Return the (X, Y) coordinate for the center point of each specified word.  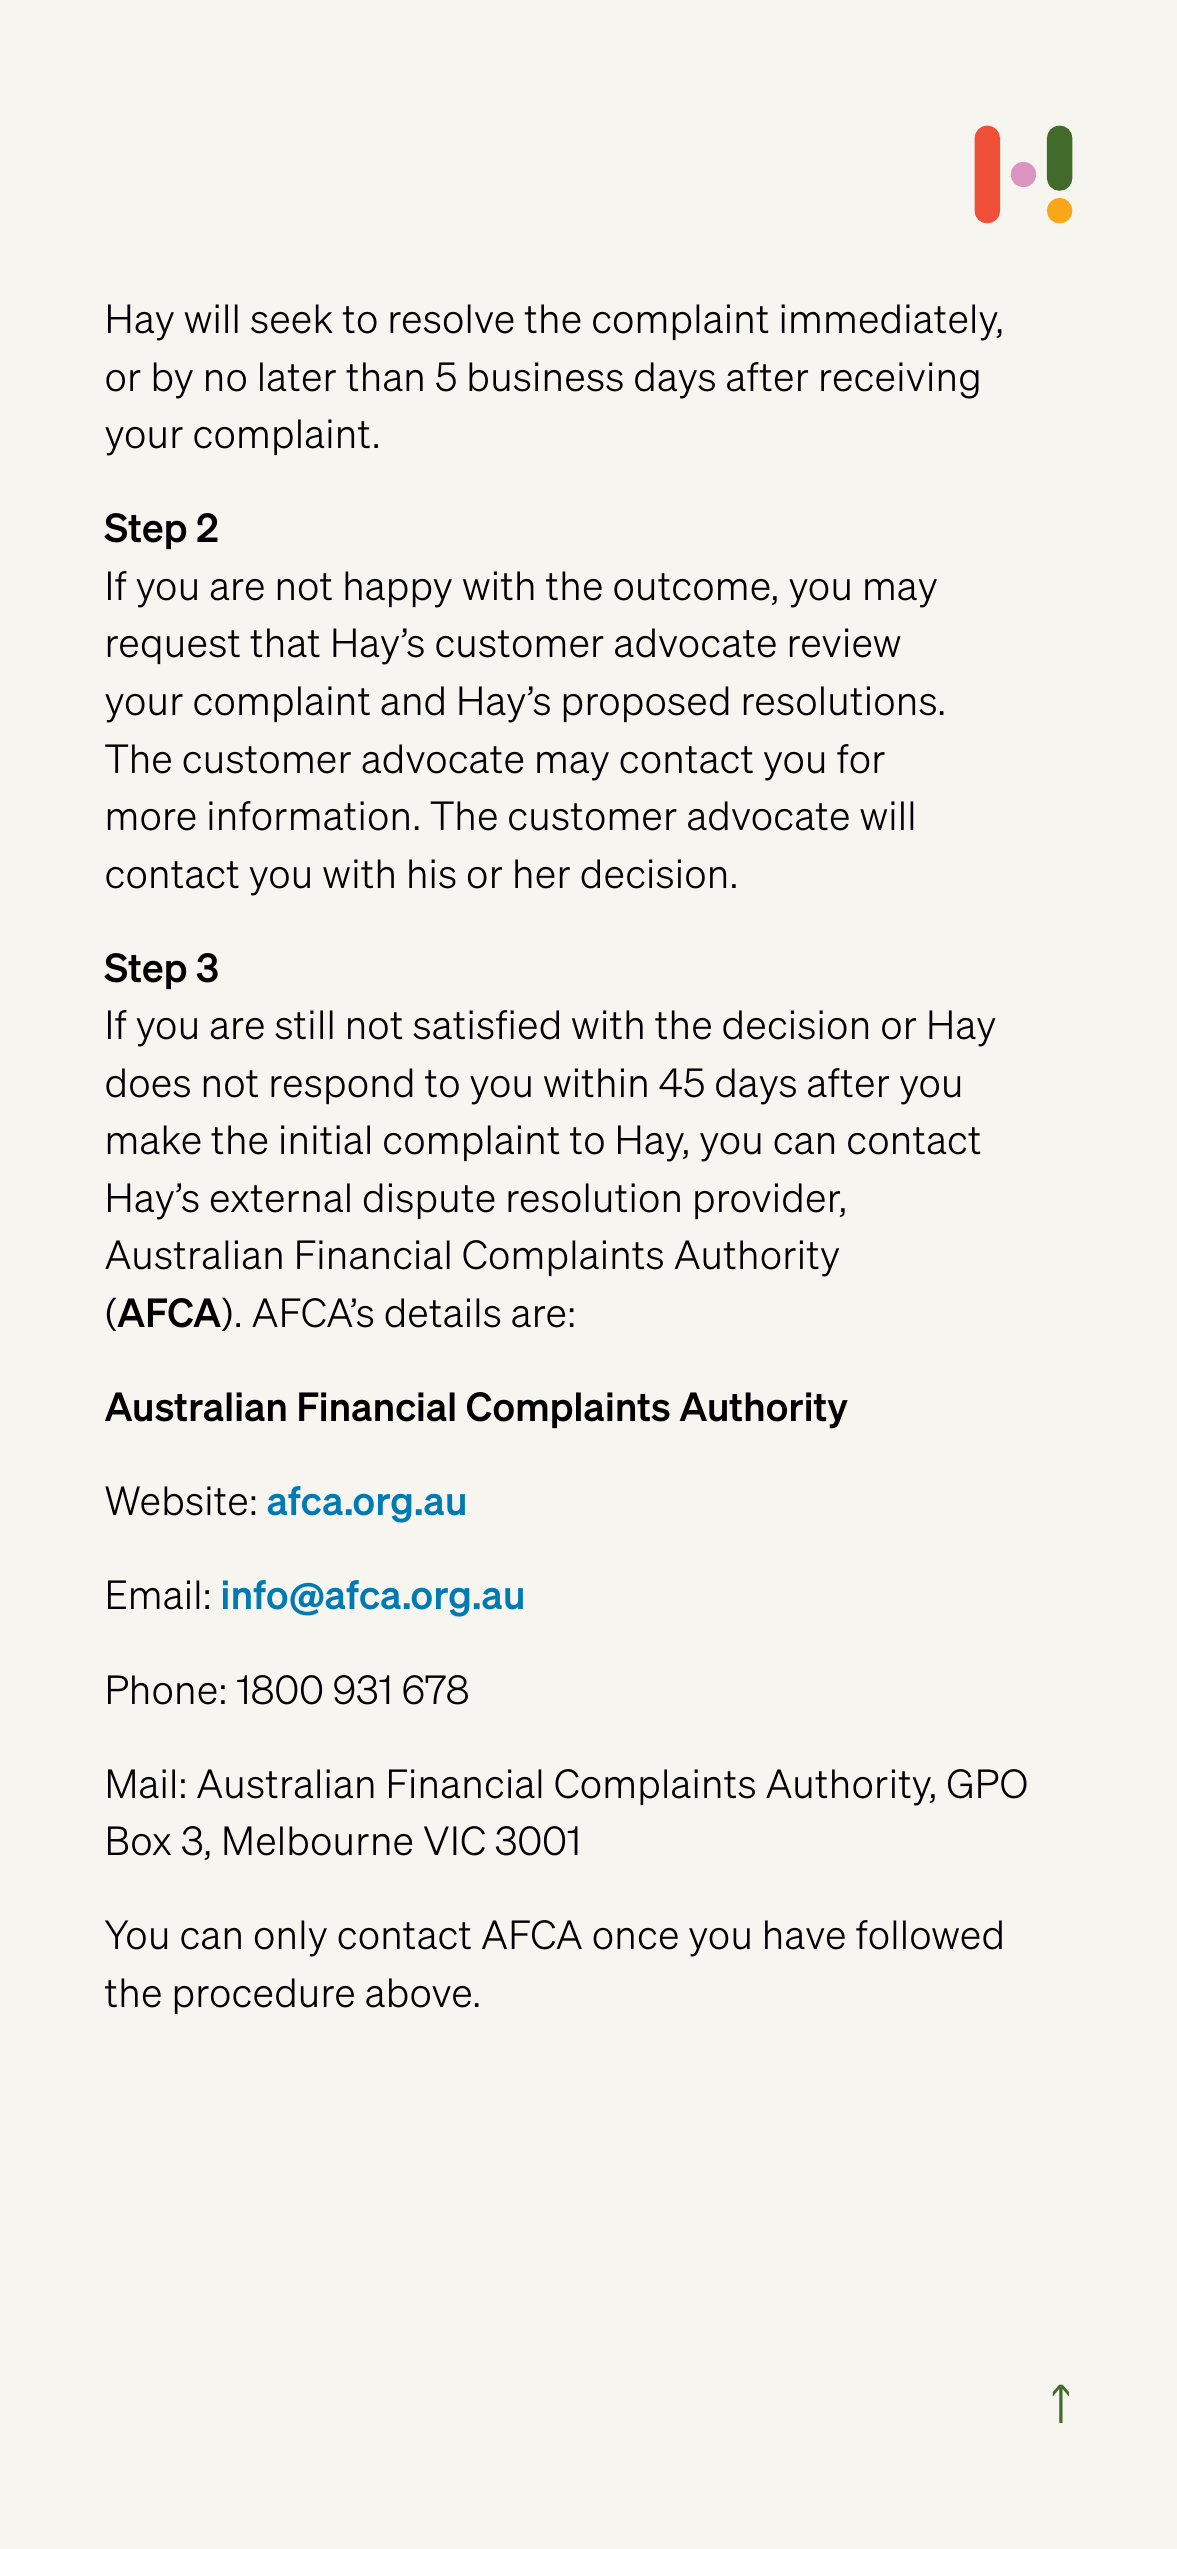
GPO (987, 1784)
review (845, 643)
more (152, 820)
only (291, 1938)
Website (176, 1501)
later (298, 377)
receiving (900, 380)
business (546, 377)
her (542, 874)
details (442, 1313)
